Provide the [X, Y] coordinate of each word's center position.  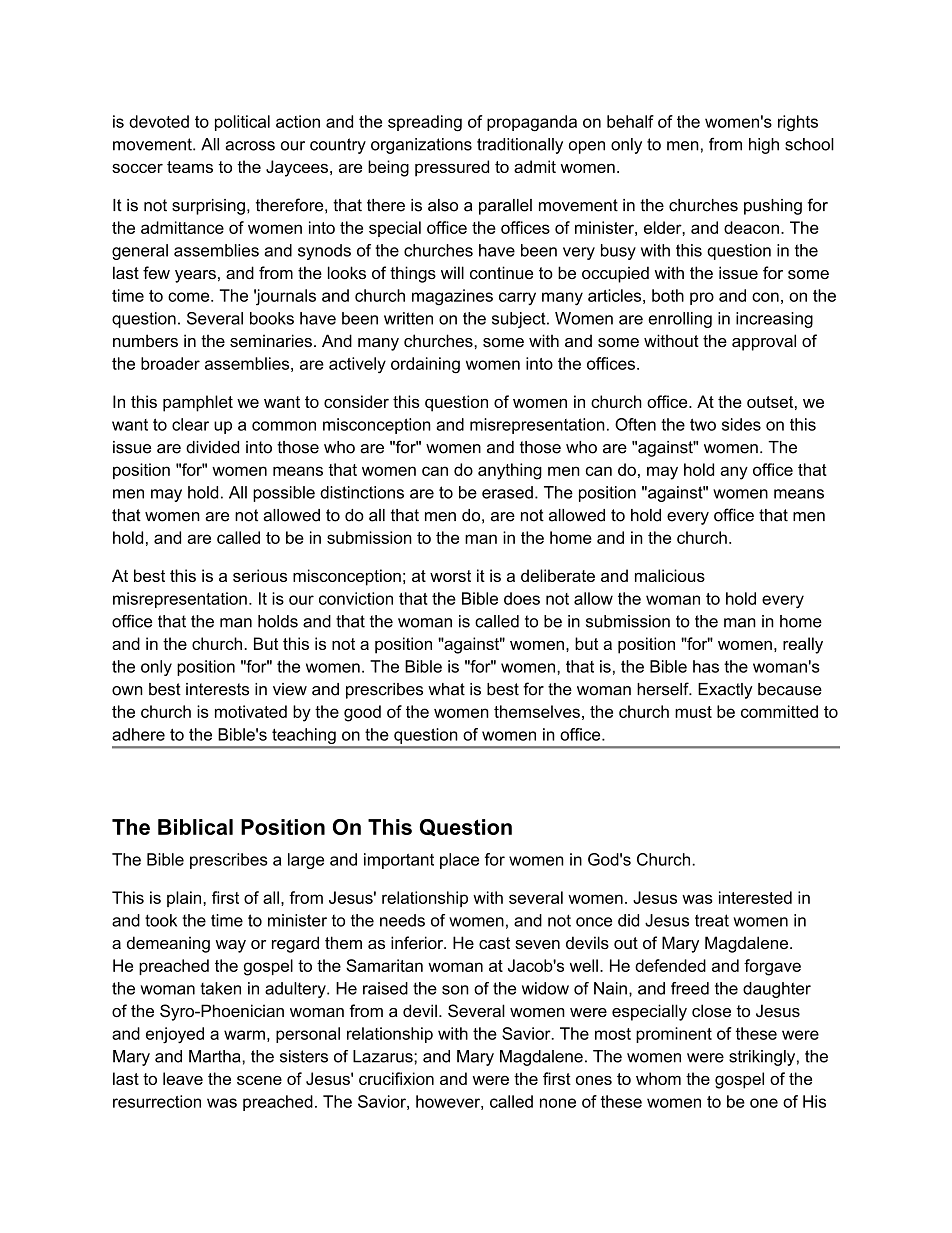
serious [260, 575]
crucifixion [396, 1078]
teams [190, 167]
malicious [670, 575]
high [764, 146]
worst [450, 576]
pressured [452, 168]
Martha [216, 1056]
